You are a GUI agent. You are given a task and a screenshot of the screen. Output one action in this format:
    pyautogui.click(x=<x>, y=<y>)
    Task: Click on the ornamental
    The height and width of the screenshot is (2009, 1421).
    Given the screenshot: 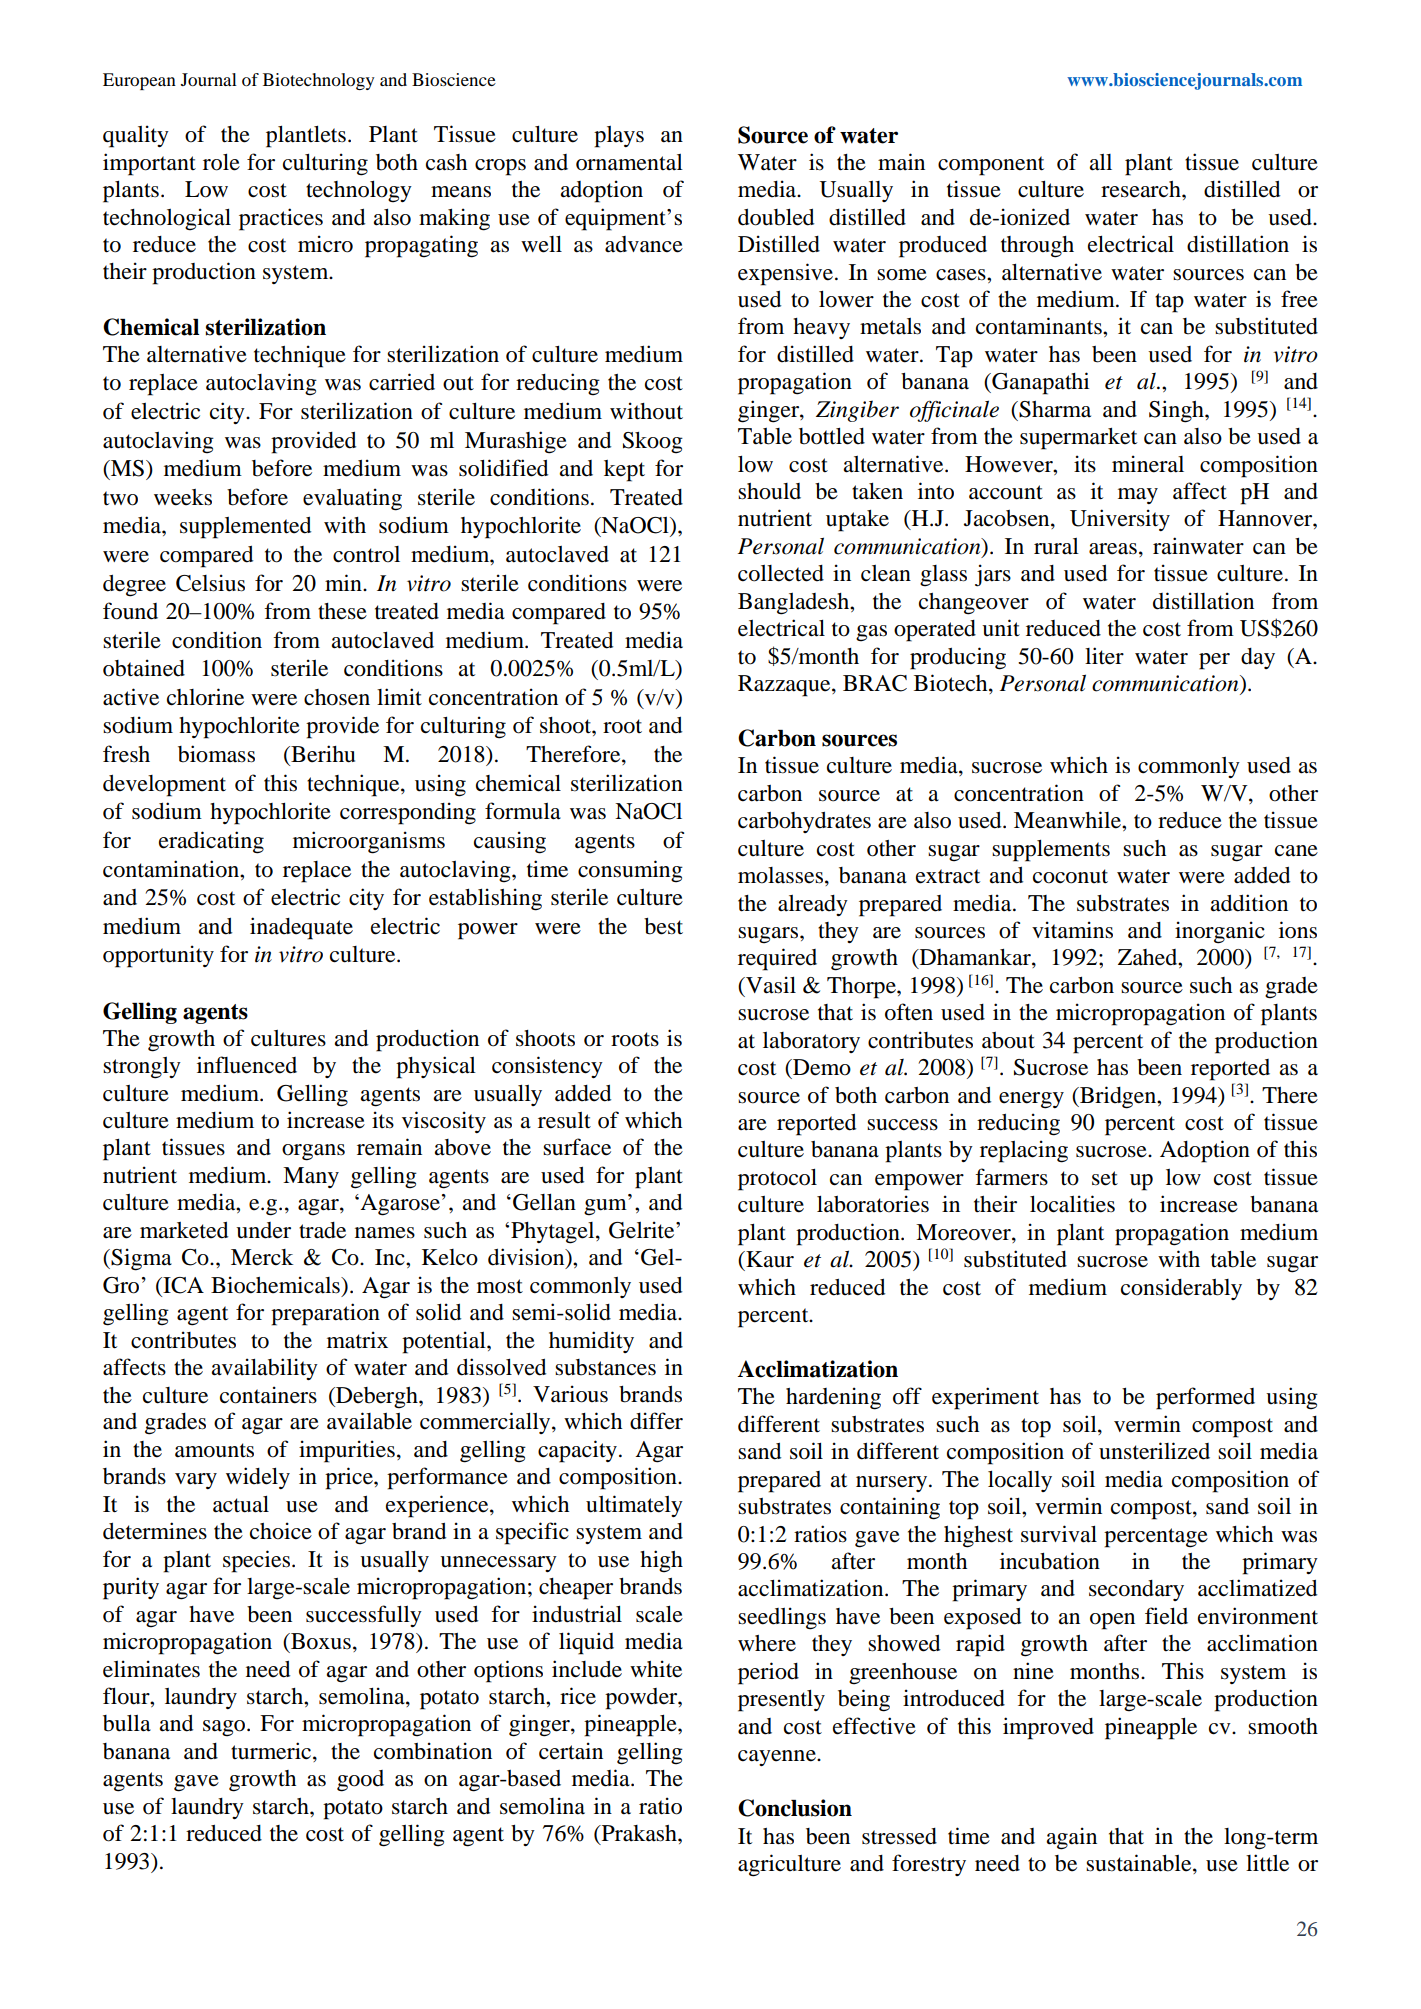 What is the action you would take?
    pyautogui.click(x=629, y=162)
